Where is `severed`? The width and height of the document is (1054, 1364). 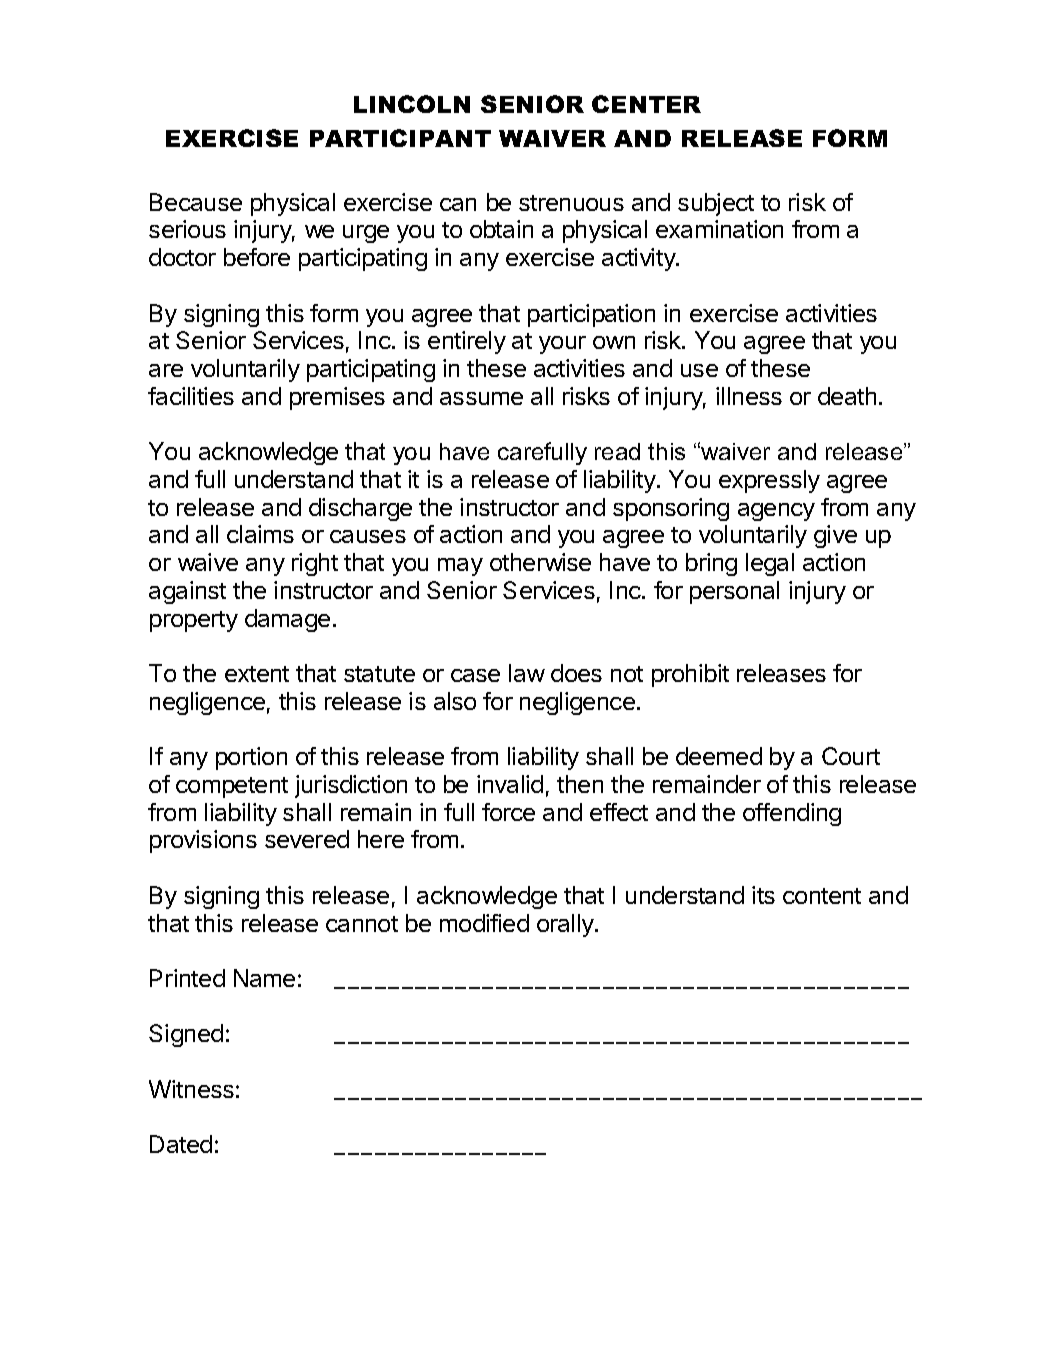 severed is located at coordinates (307, 839).
